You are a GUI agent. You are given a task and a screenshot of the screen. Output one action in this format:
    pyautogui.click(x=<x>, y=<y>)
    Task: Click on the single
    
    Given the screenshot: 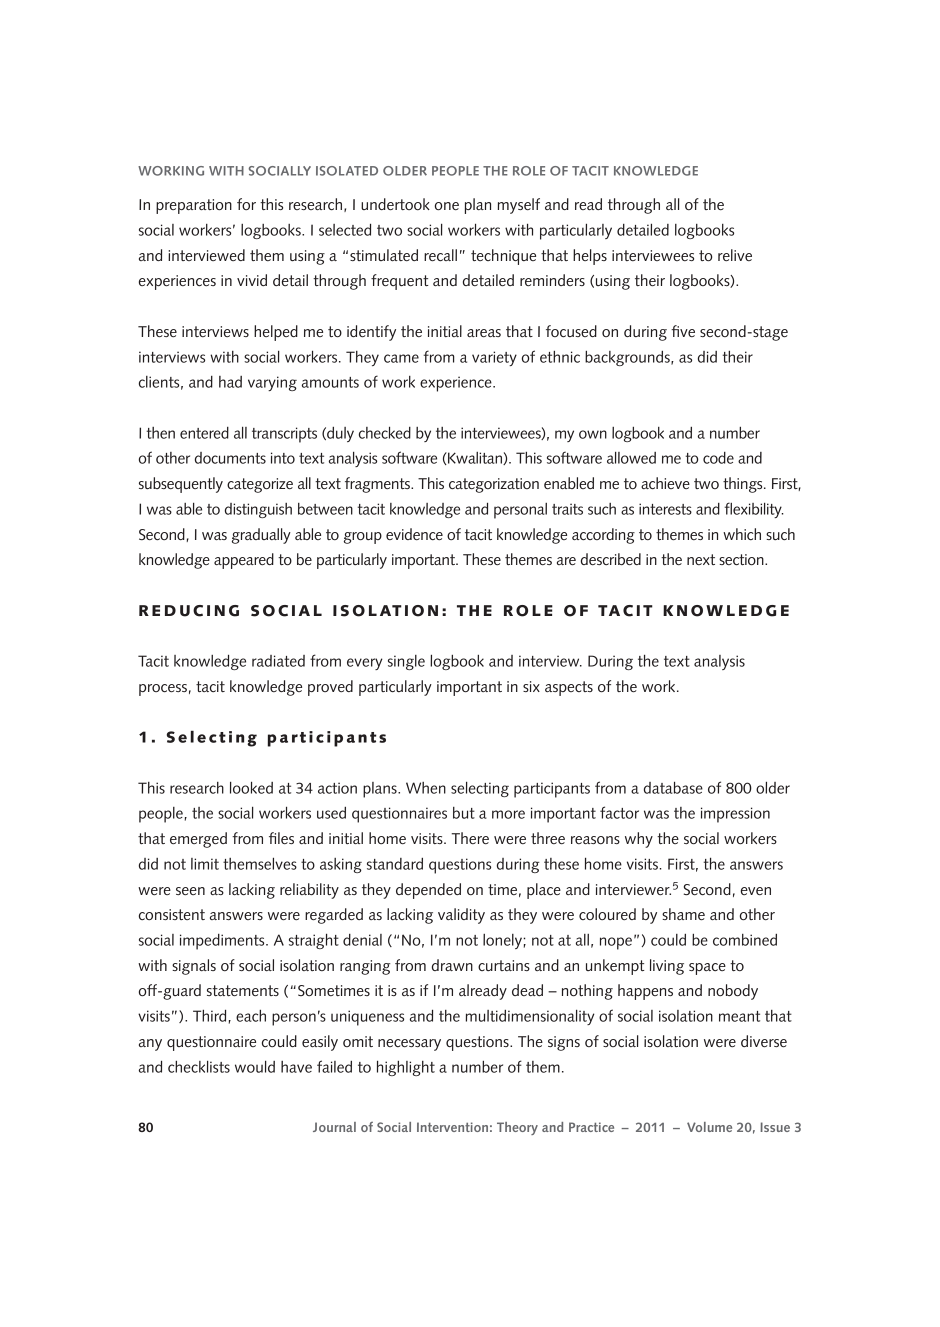 What is the action you would take?
    pyautogui.click(x=406, y=662)
